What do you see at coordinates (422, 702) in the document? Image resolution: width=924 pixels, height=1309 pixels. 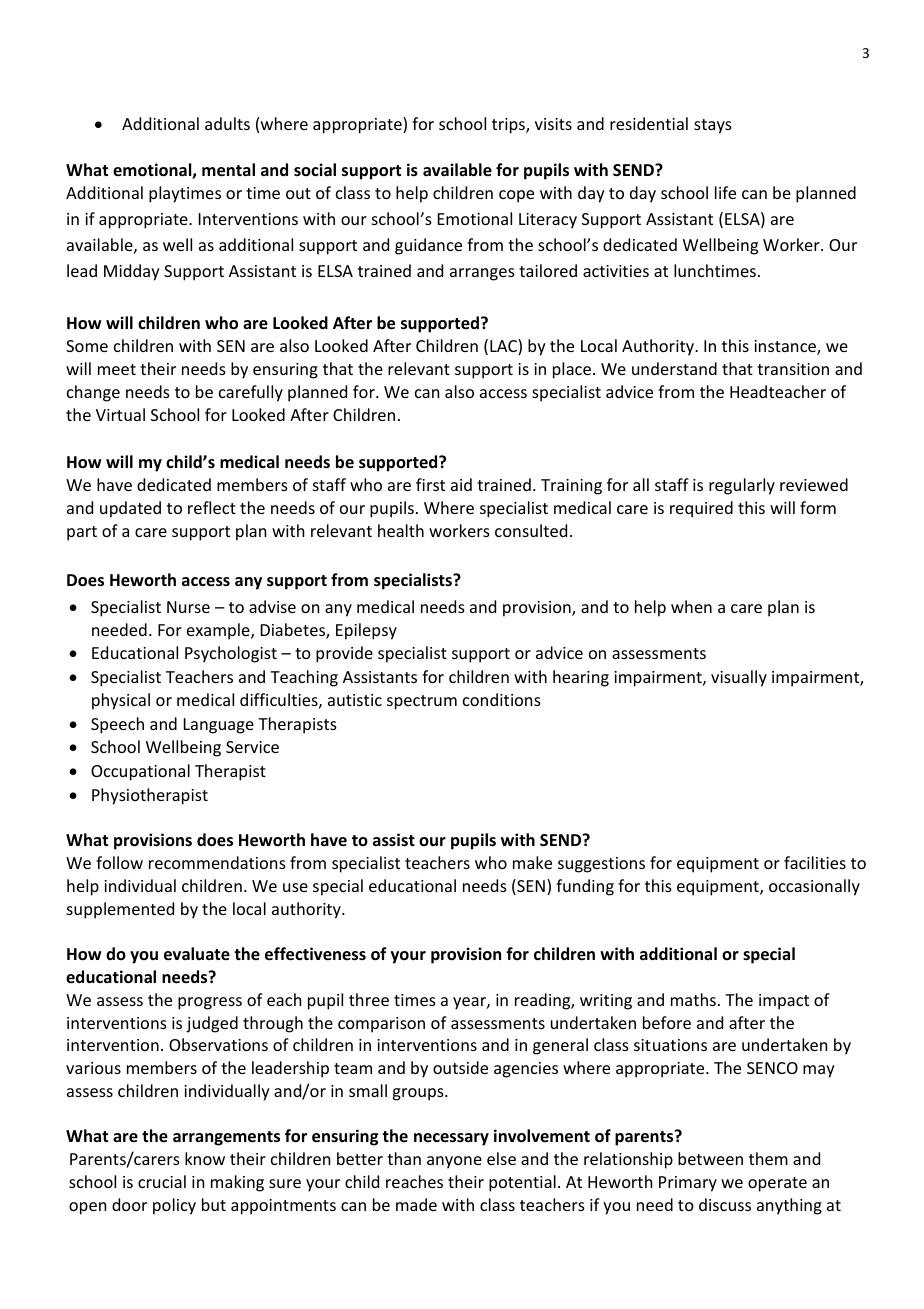 I see `spectrum` at bounding box center [422, 702].
